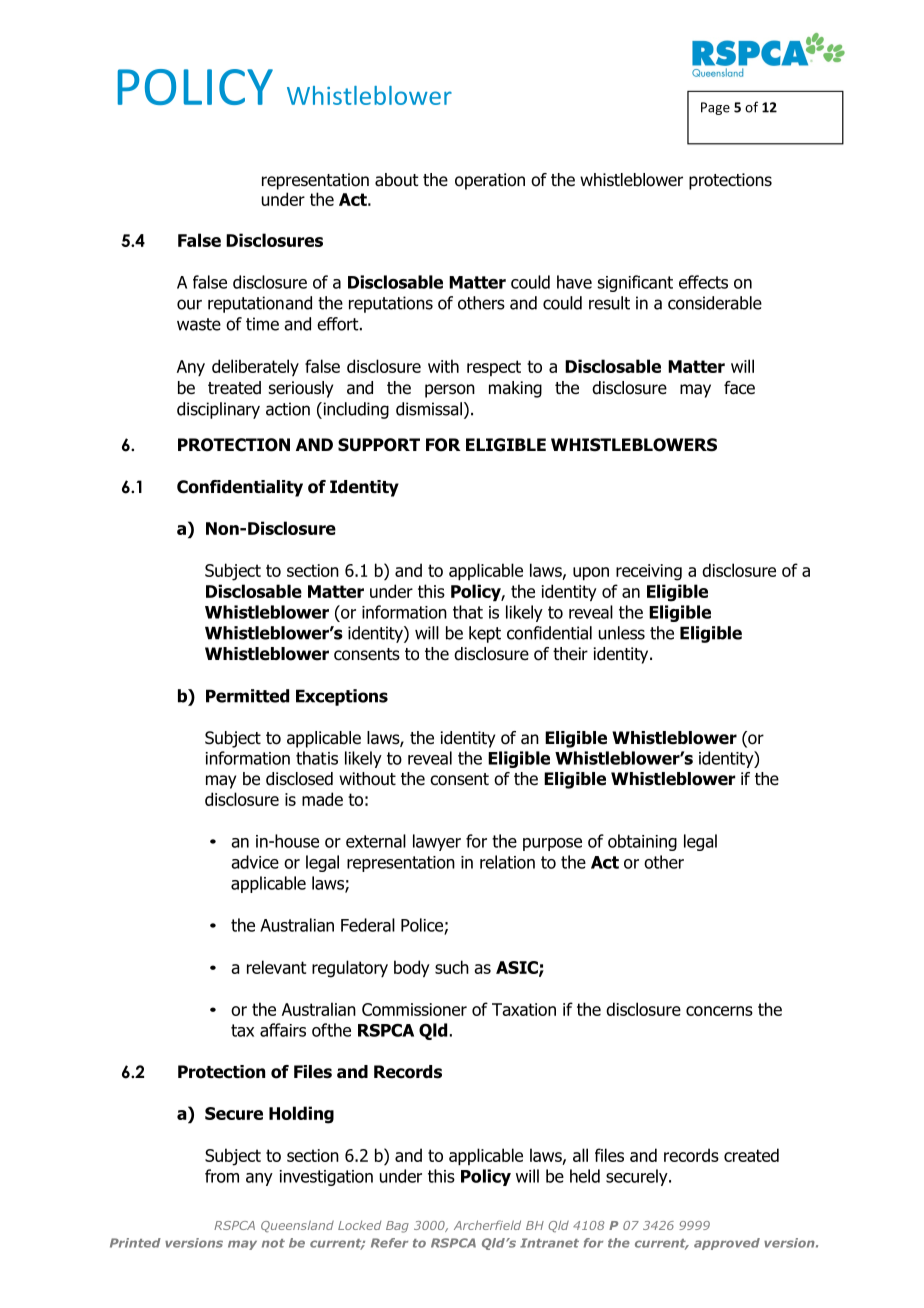 Image resolution: width=924 pixels, height=1308 pixels. What do you see at coordinates (397, 180) in the document?
I see `about` at bounding box center [397, 180].
